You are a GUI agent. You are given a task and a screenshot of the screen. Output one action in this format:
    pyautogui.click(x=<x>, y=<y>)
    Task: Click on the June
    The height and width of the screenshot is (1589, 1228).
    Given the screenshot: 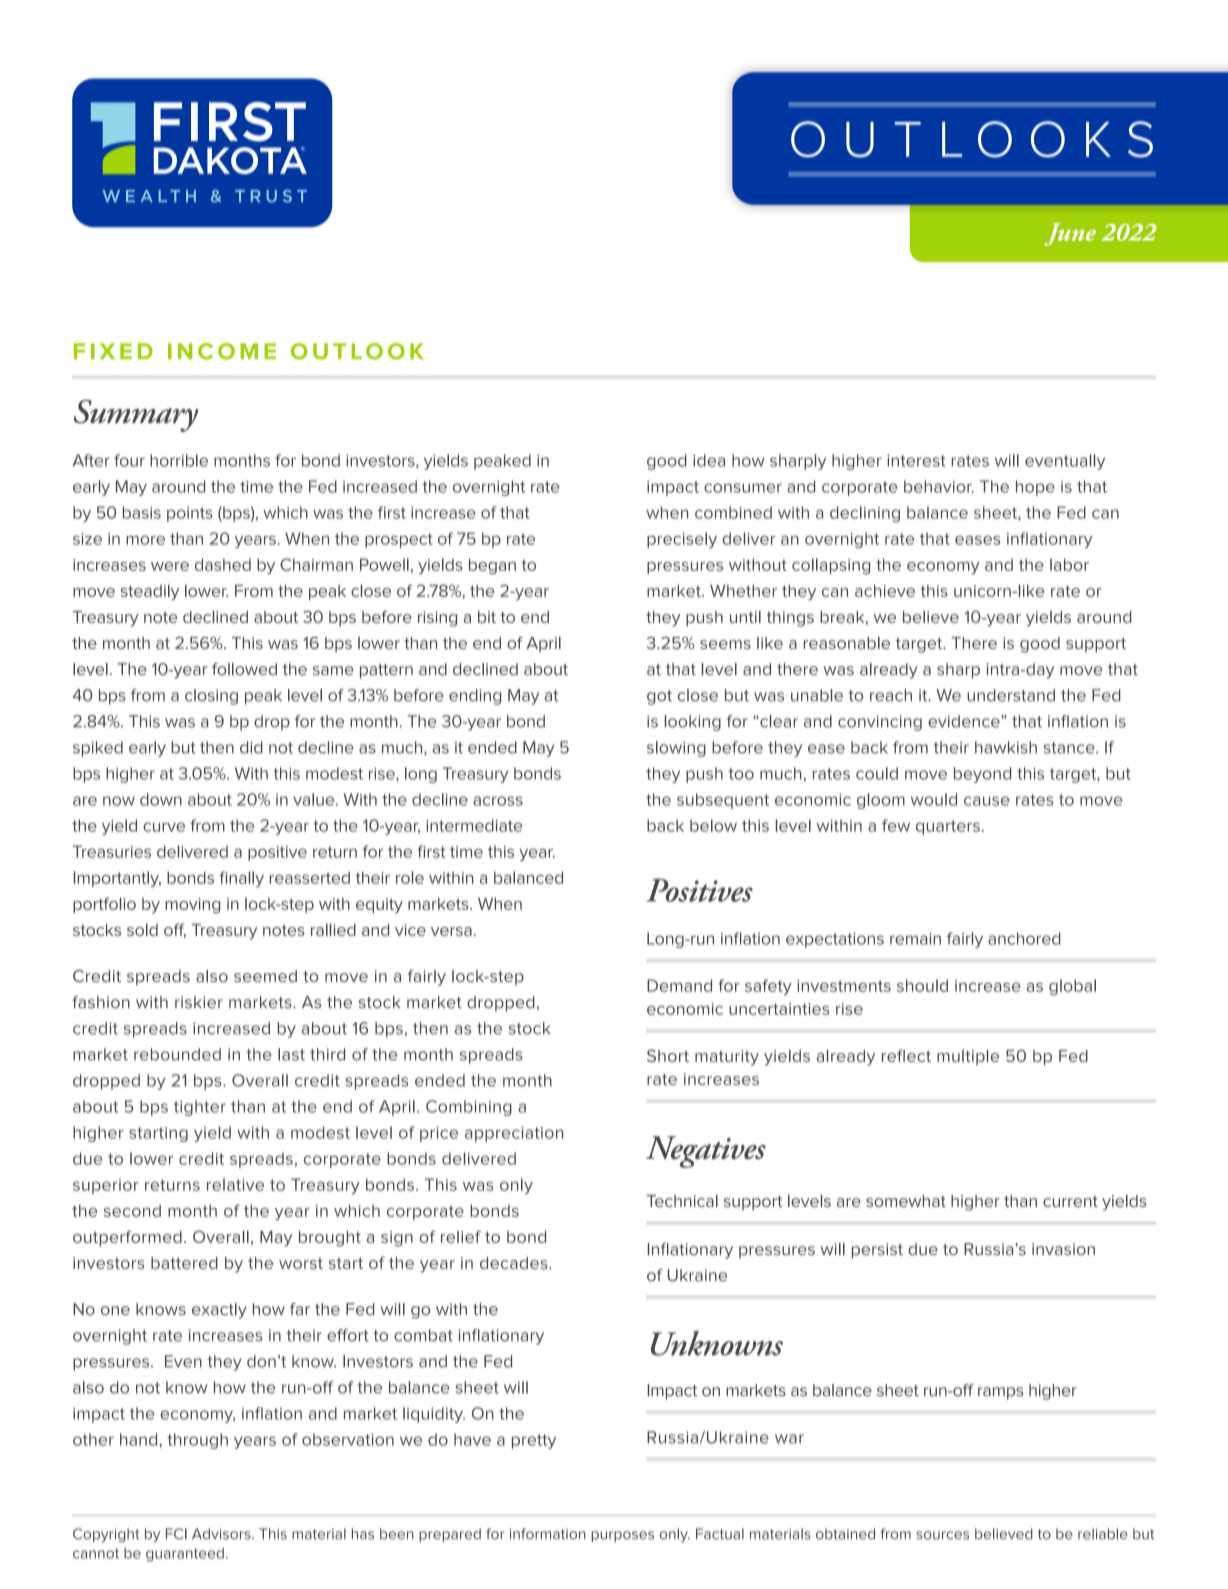 What is the action you would take?
    pyautogui.click(x=1070, y=234)
